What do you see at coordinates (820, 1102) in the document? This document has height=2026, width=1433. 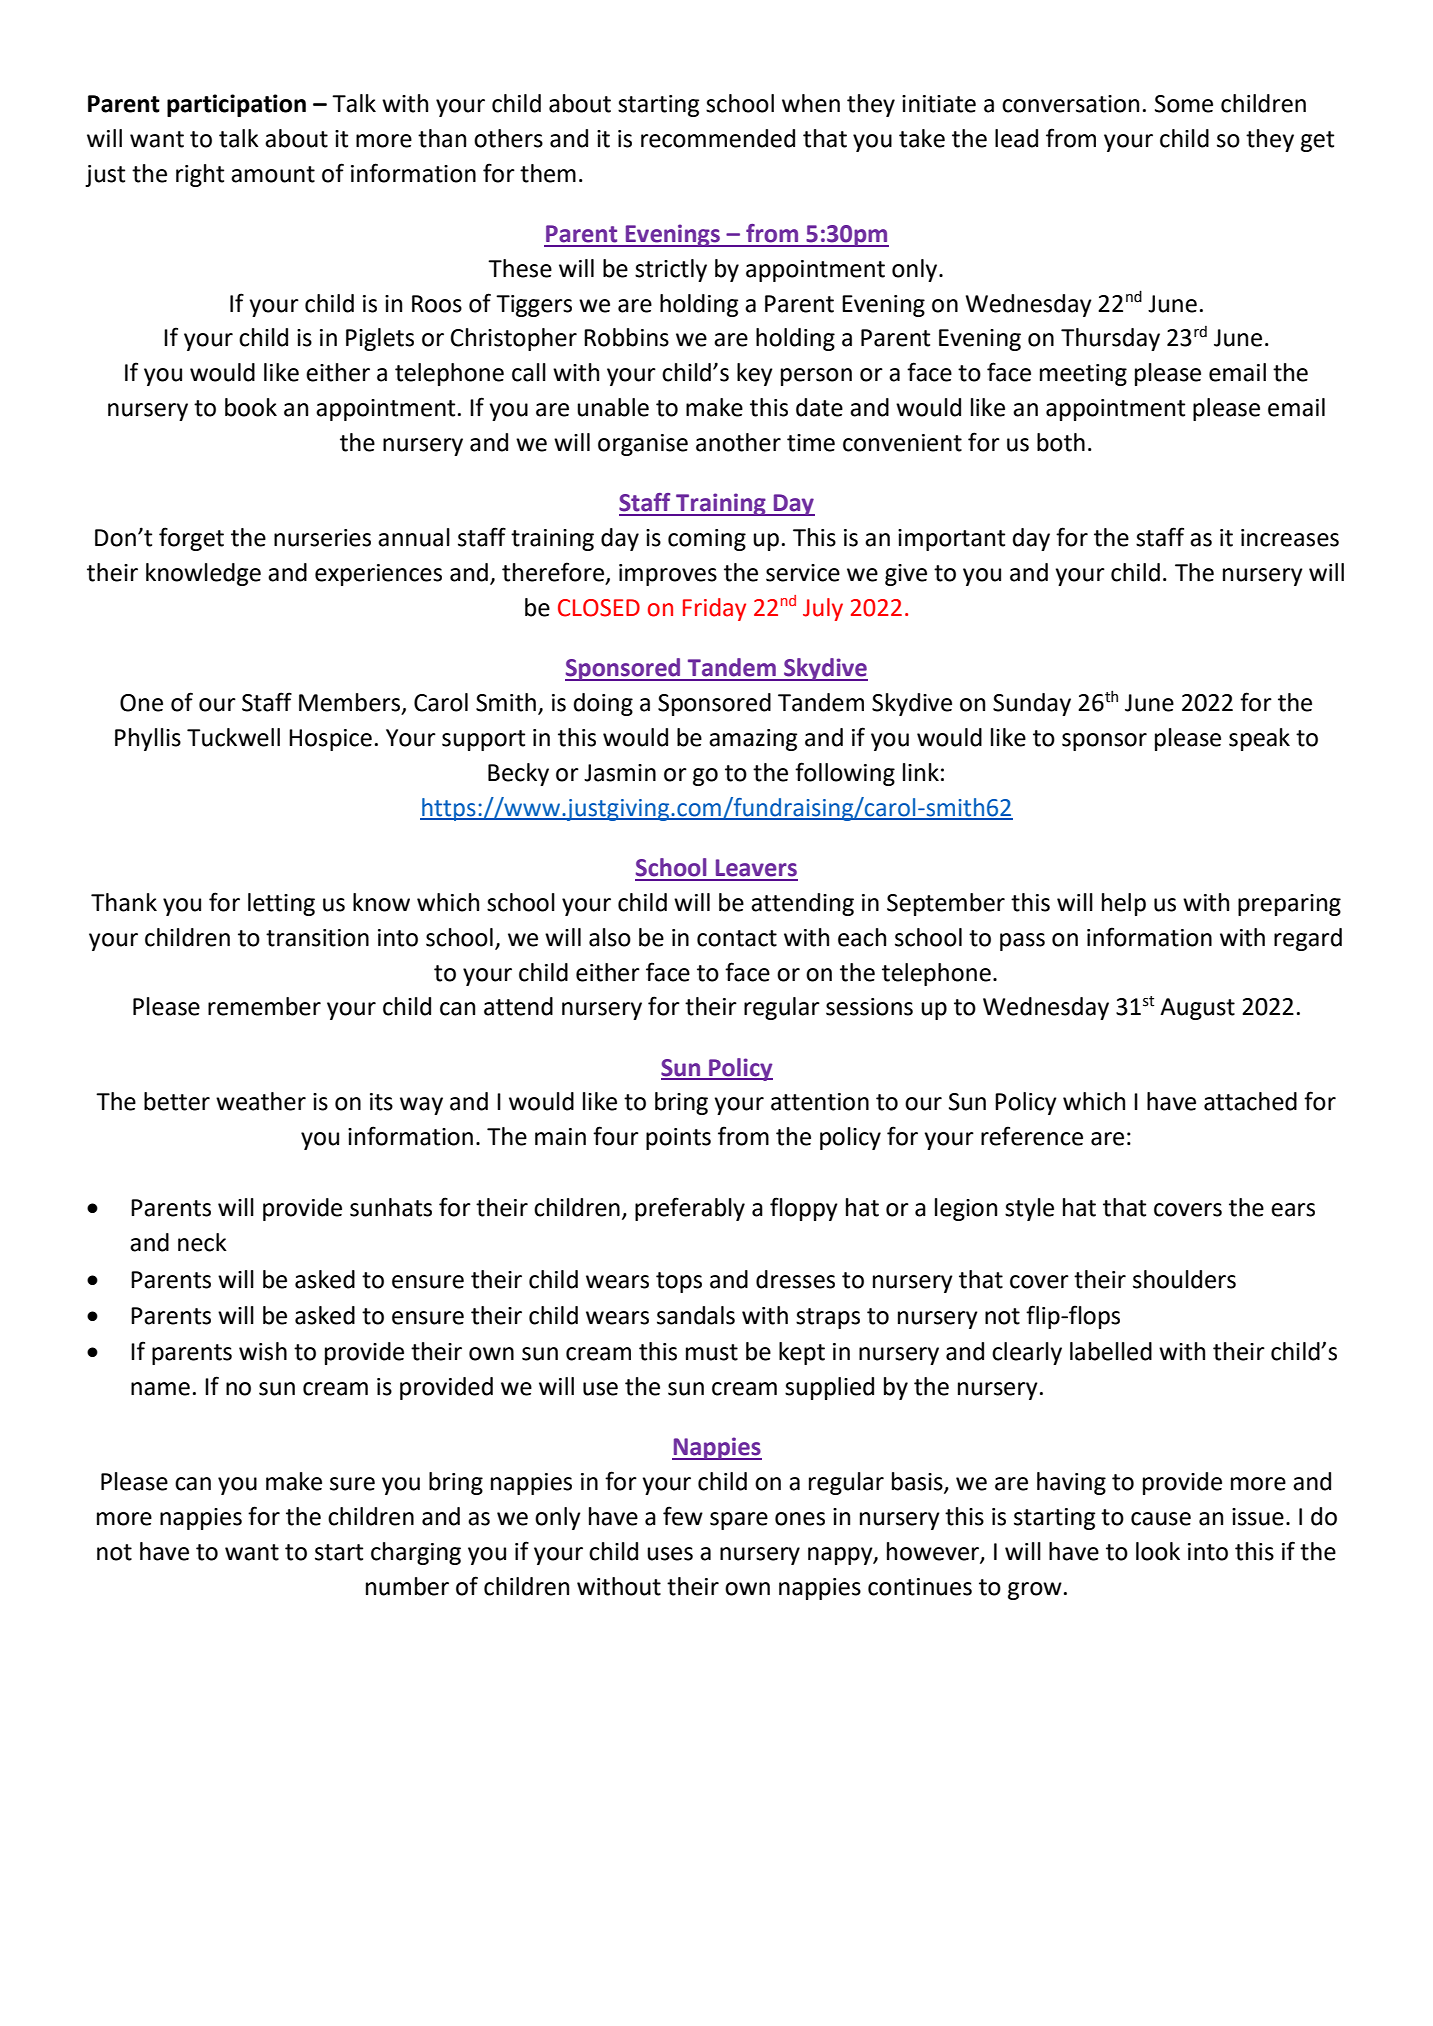 I see `attention` at bounding box center [820, 1102].
